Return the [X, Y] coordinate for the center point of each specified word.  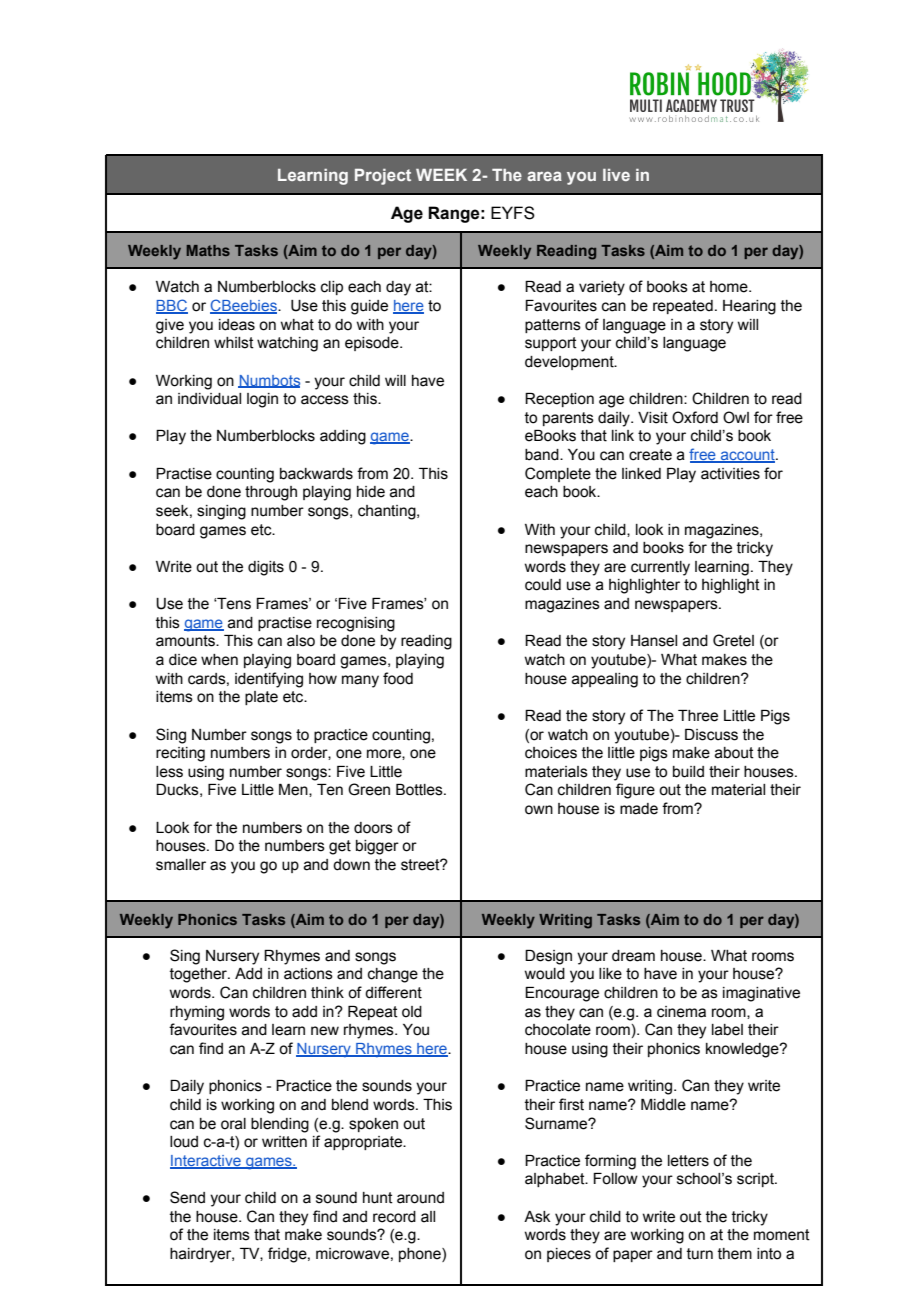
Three [698, 716]
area [544, 176]
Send [187, 1197]
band [543, 455]
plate [261, 698]
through [271, 493]
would [544, 974]
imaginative [761, 994]
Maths [208, 250]
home [730, 287]
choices [551, 753]
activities [730, 474]
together [200, 975]
